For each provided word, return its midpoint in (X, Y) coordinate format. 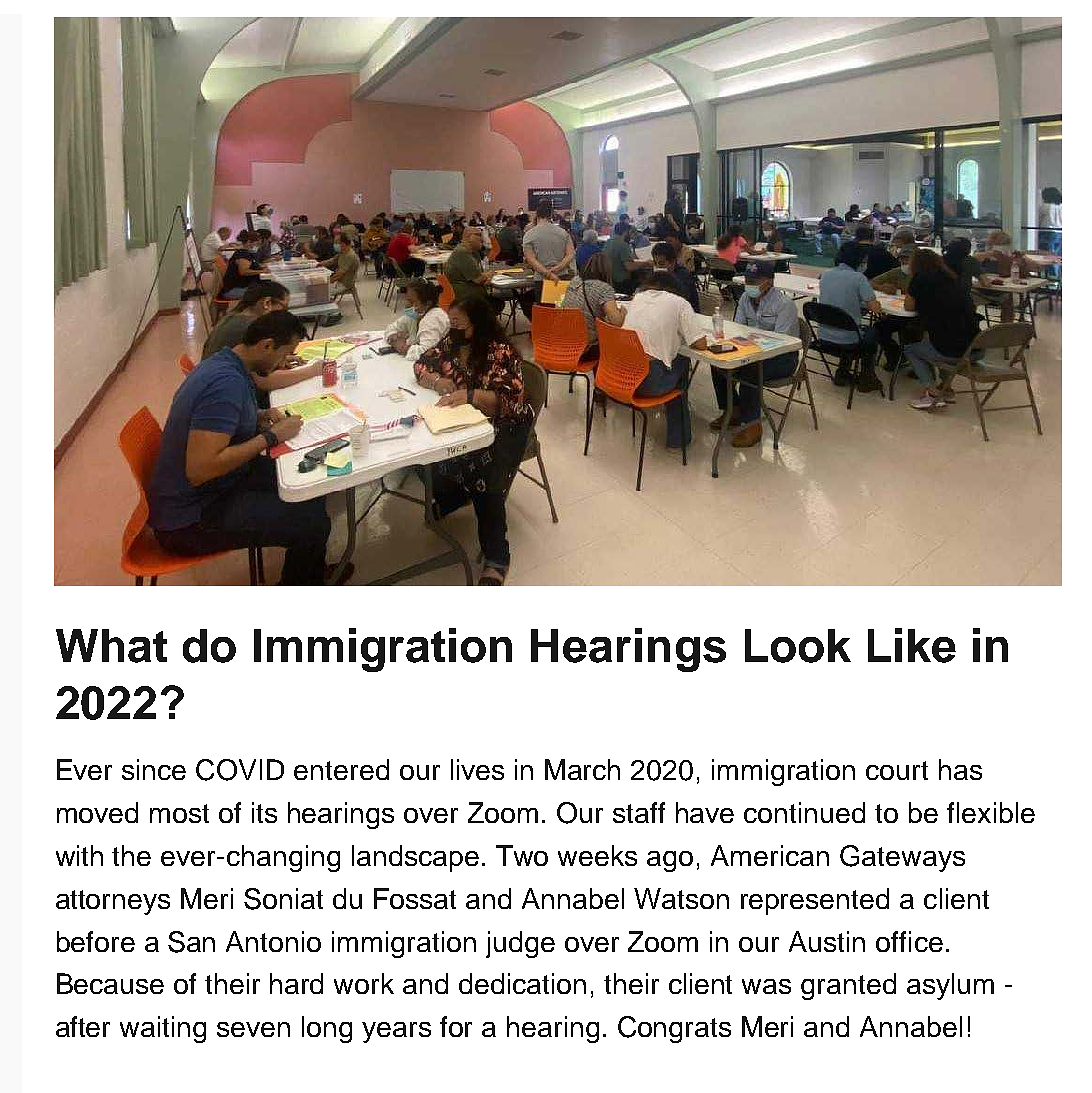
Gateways (902, 858)
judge (520, 944)
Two (522, 855)
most (179, 813)
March (582, 769)
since (154, 769)
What (111, 646)
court (897, 770)
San (191, 942)
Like (912, 645)
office (909, 941)
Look (798, 646)
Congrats (674, 1029)
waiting (163, 1029)
